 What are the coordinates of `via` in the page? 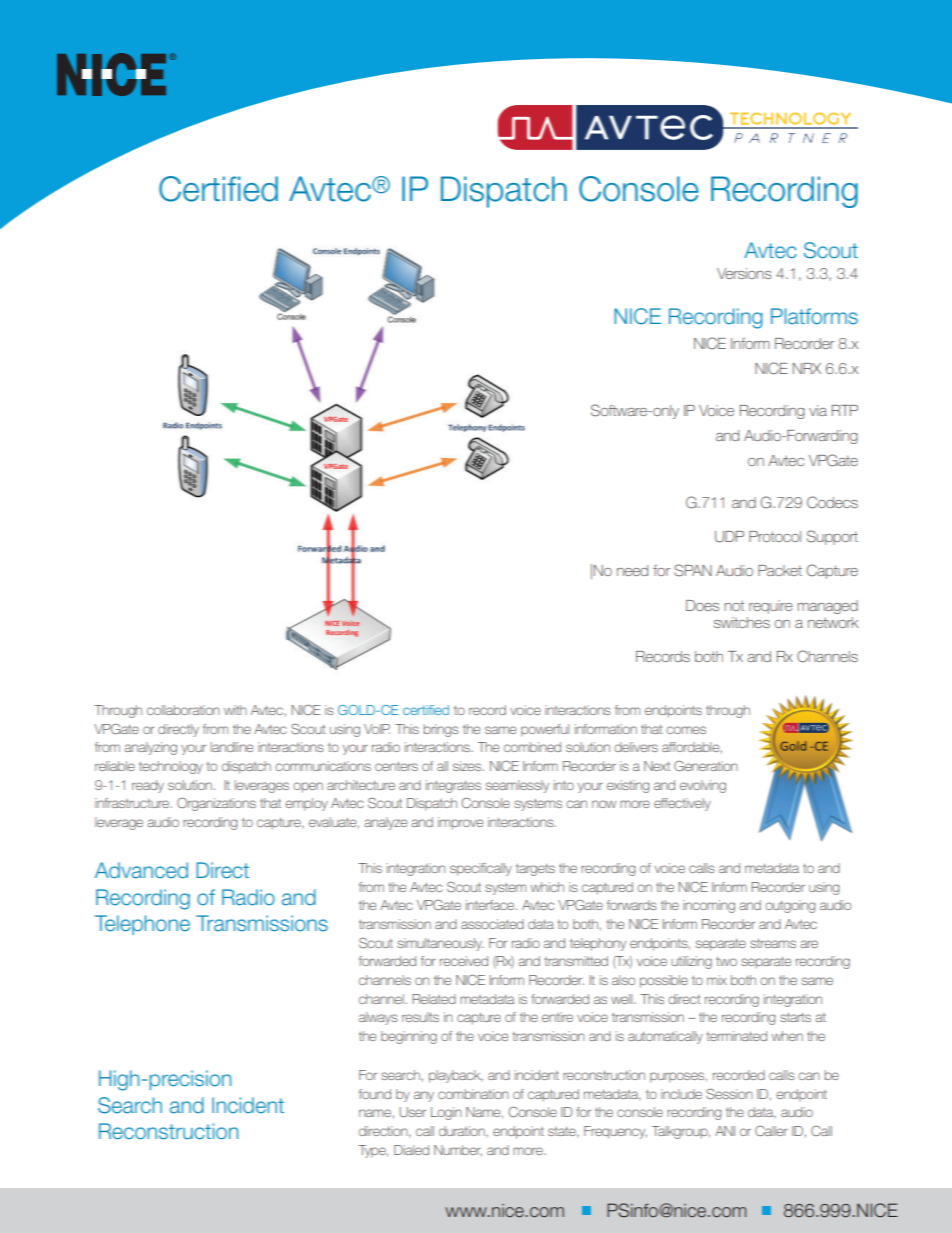 It's located at (818, 410).
